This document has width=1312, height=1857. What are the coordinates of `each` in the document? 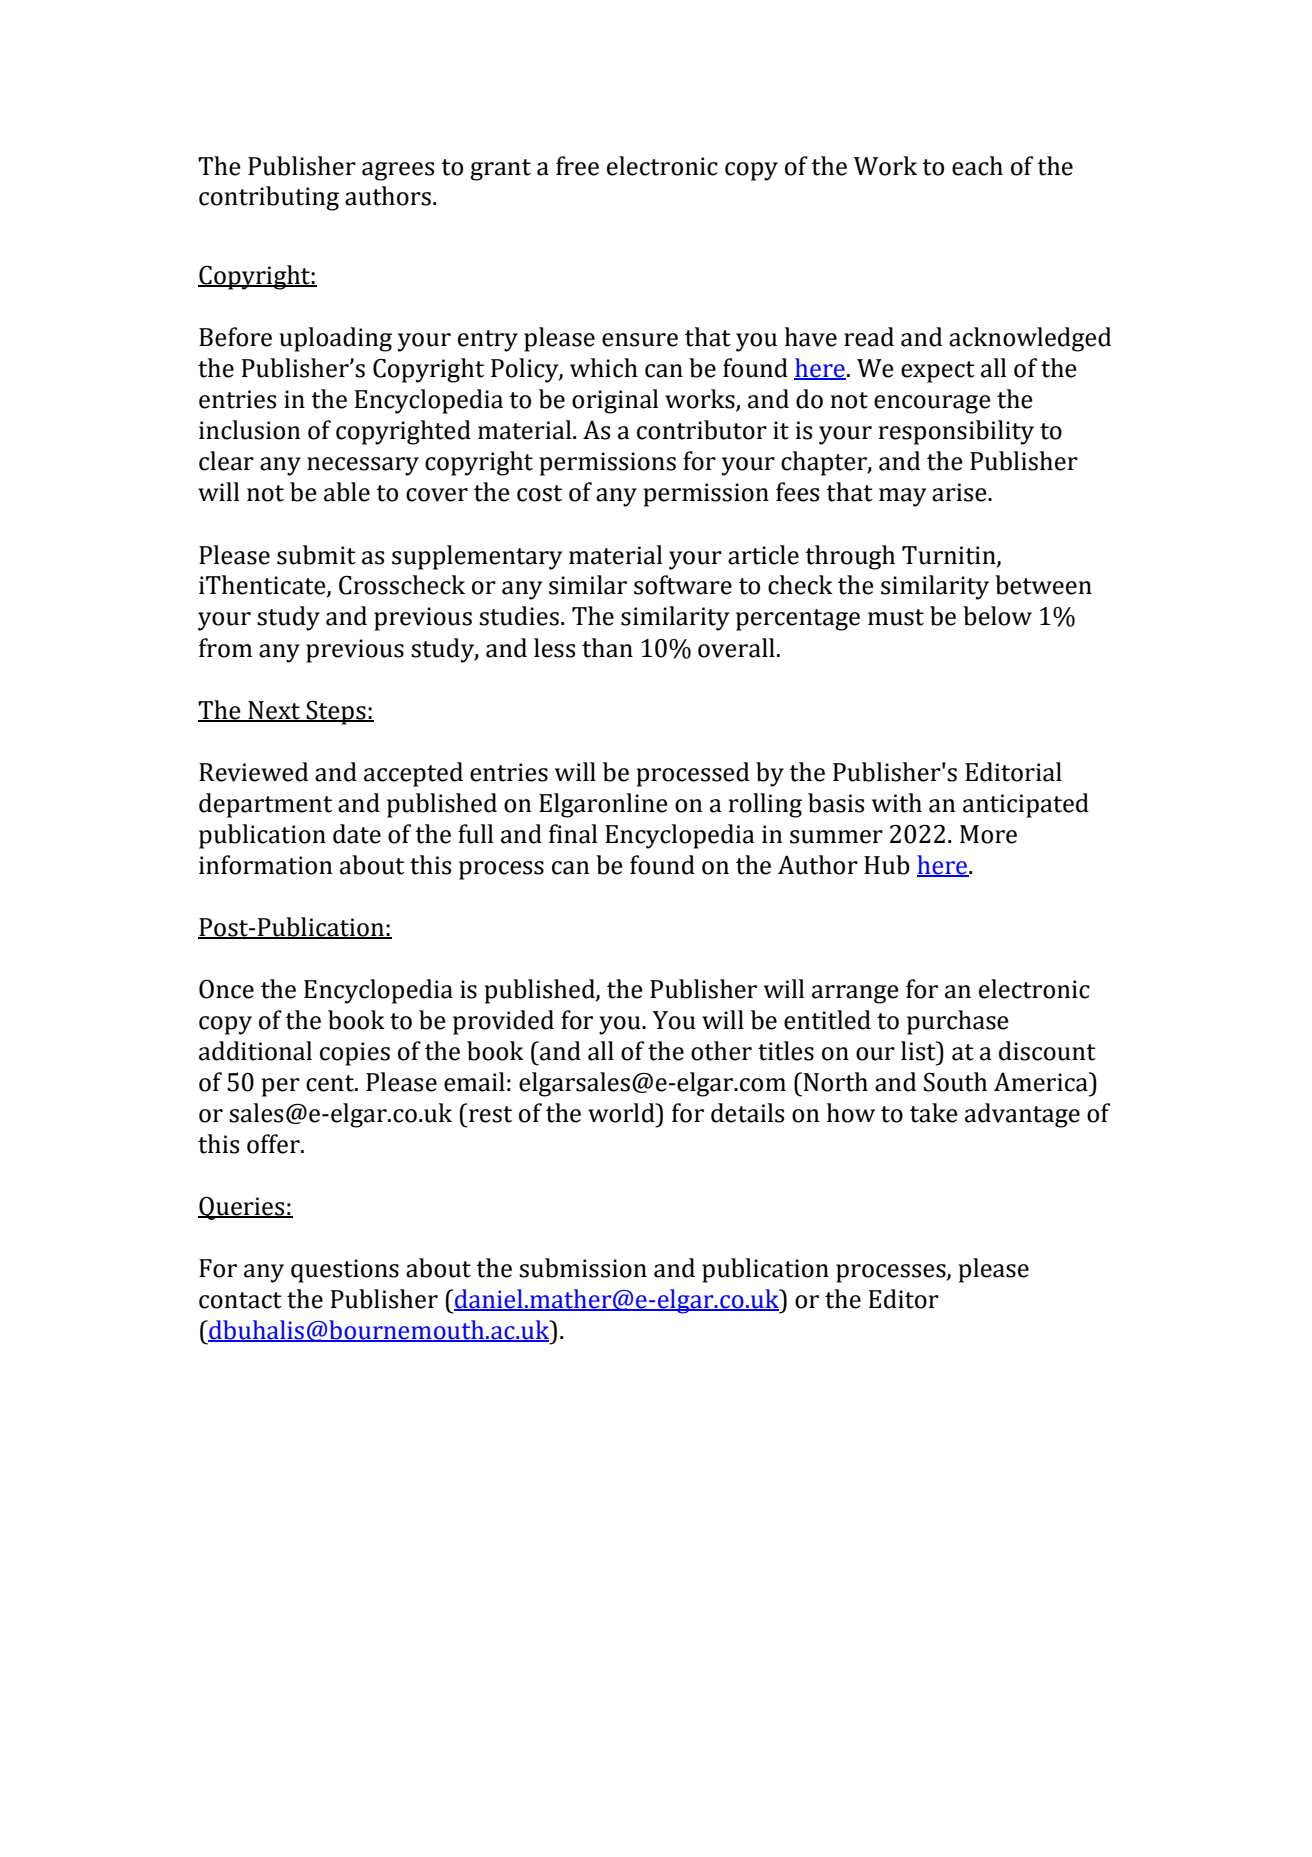 It's located at (977, 166).
